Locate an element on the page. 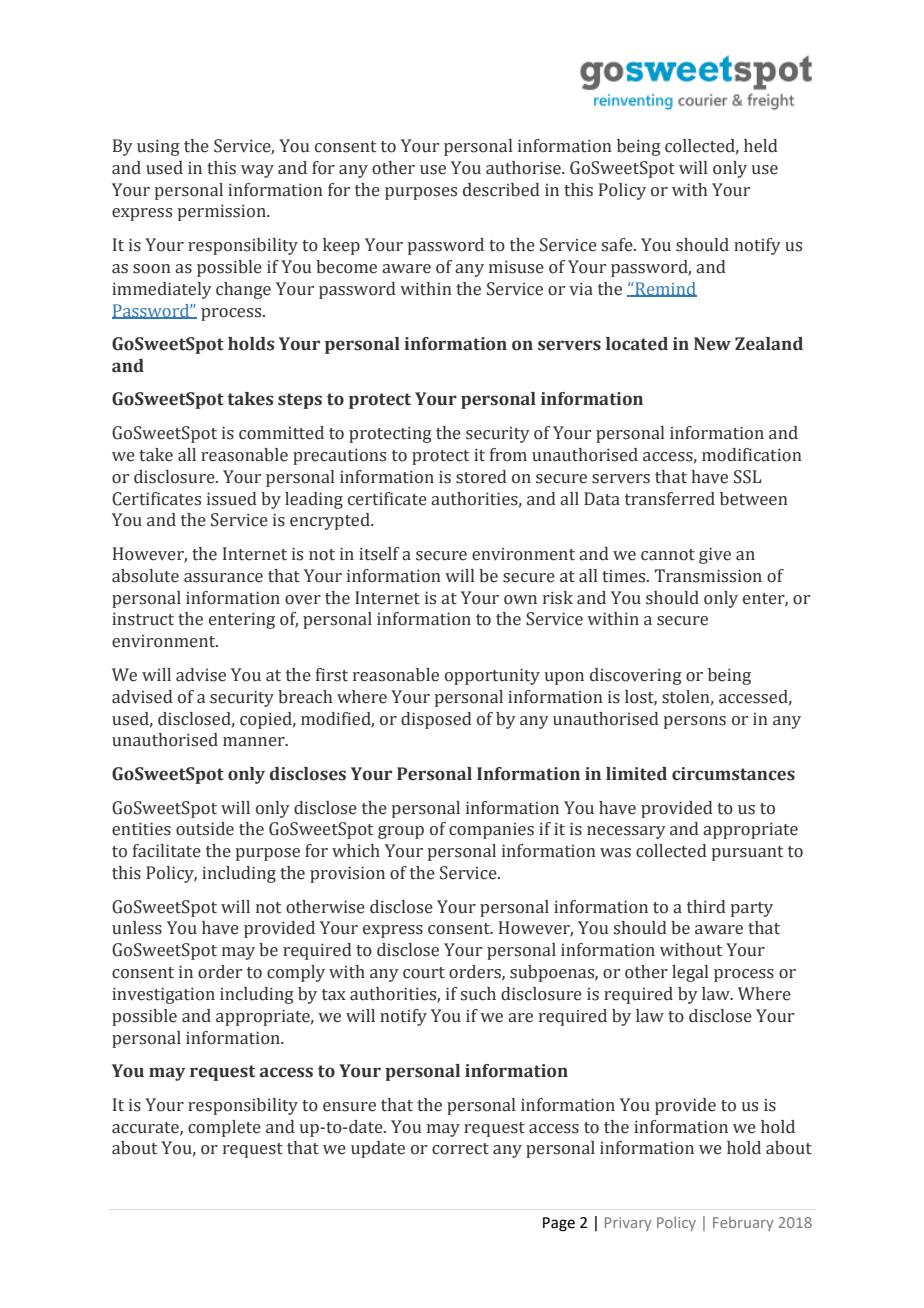 The height and width of the image is (1308, 924). described is located at coordinates (501, 190).
